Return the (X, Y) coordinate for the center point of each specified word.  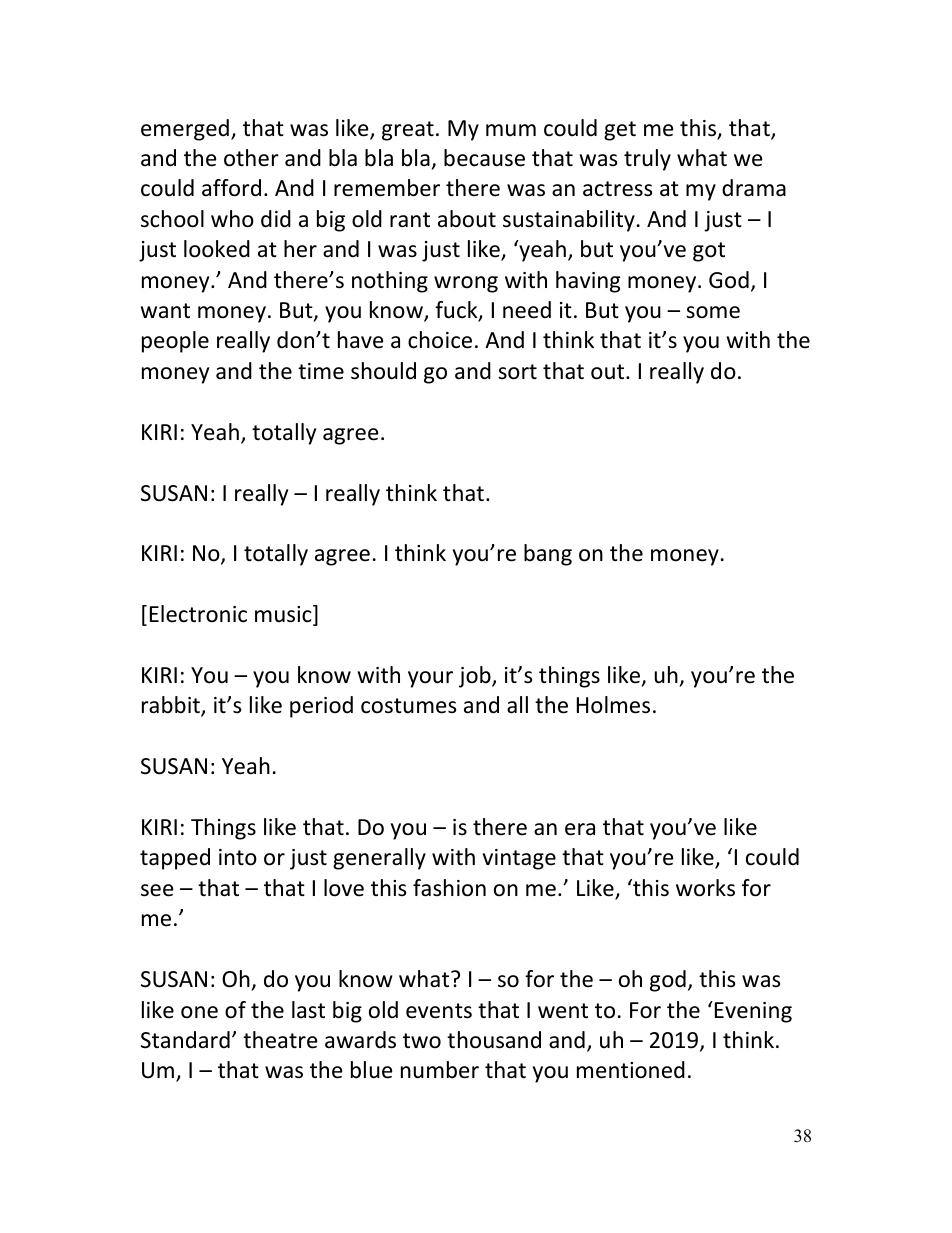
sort (517, 372)
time (321, 371)
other (251, 158)
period (321, 707)
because (484, 158)
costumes (408, 706)
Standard (185, 1040)
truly (647, 160)
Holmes (613, 705)
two (422, 1041)
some (713, 312)
